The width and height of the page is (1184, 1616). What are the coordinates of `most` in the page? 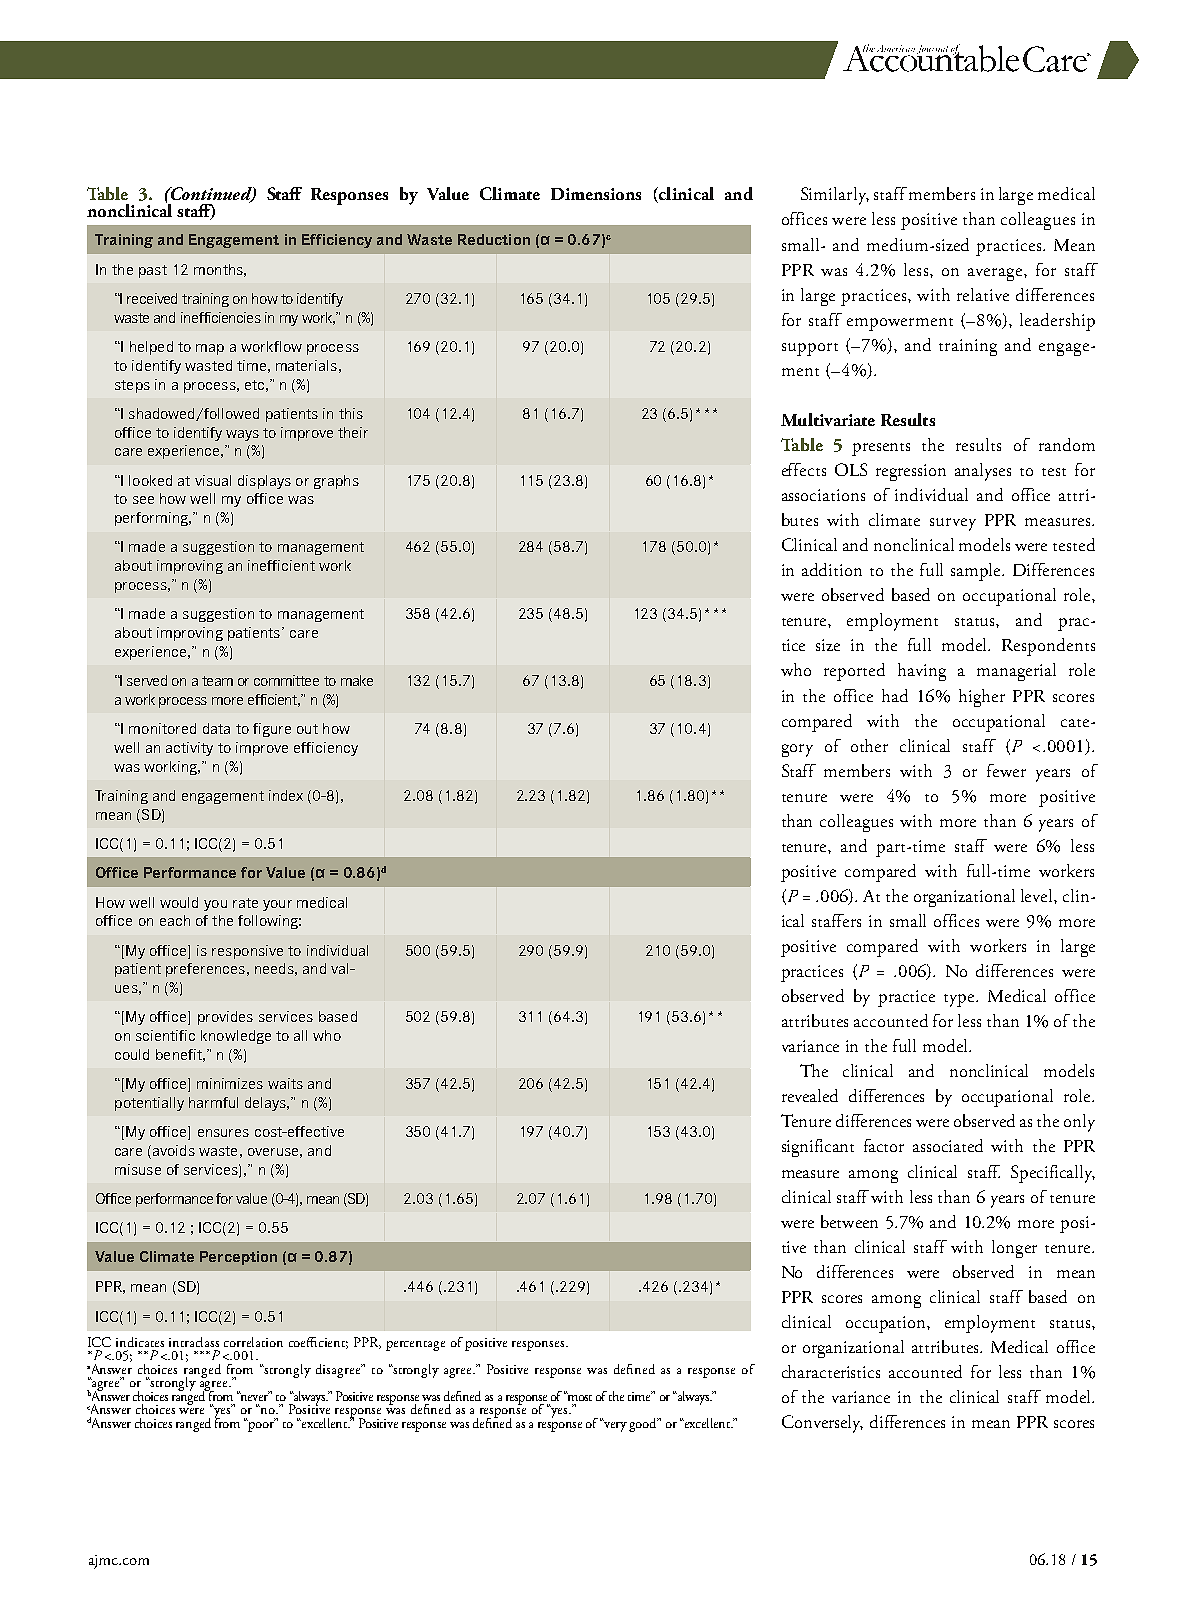 It's located at (579, 1396).
